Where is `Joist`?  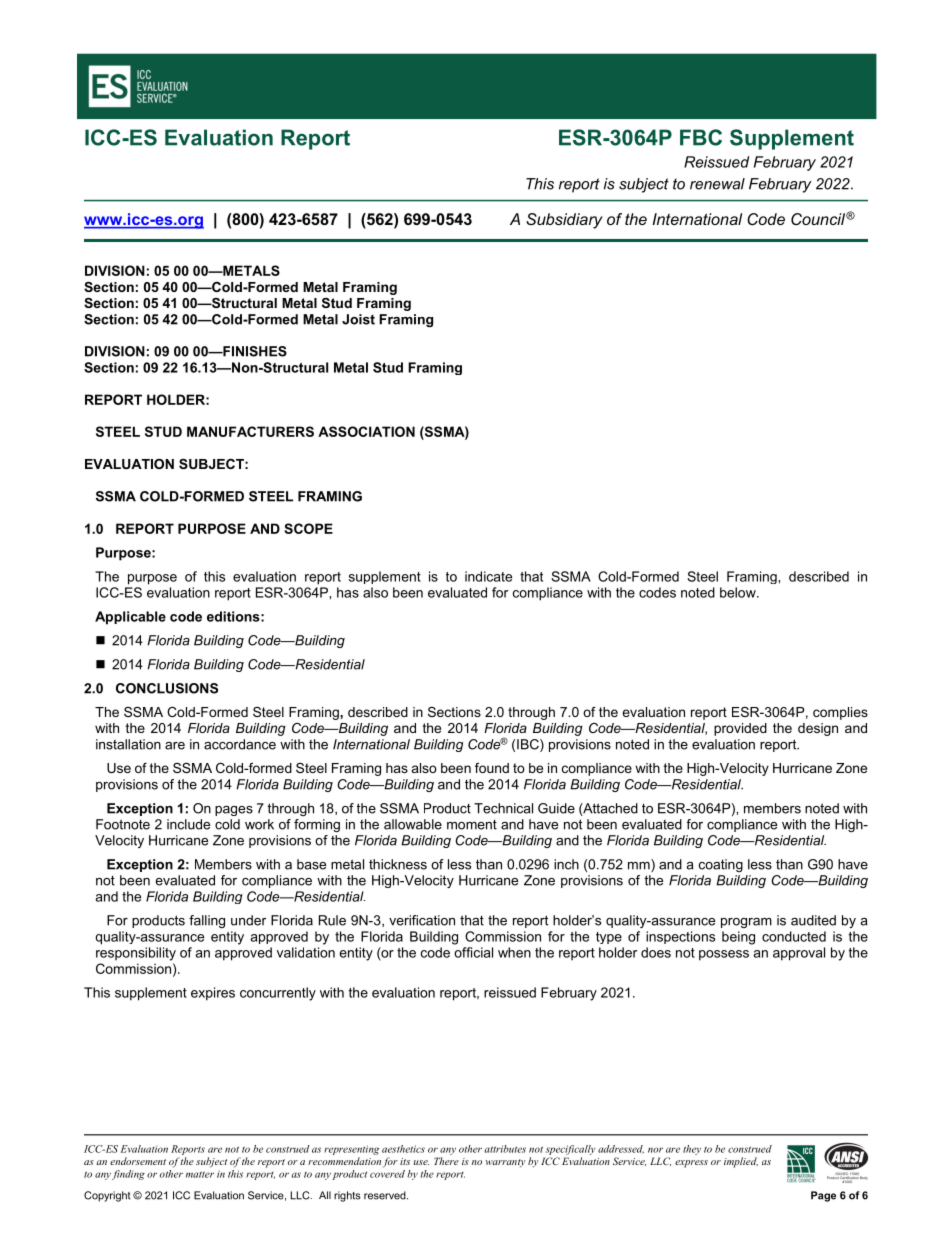 Joist is located at coordinates (358, 319).
